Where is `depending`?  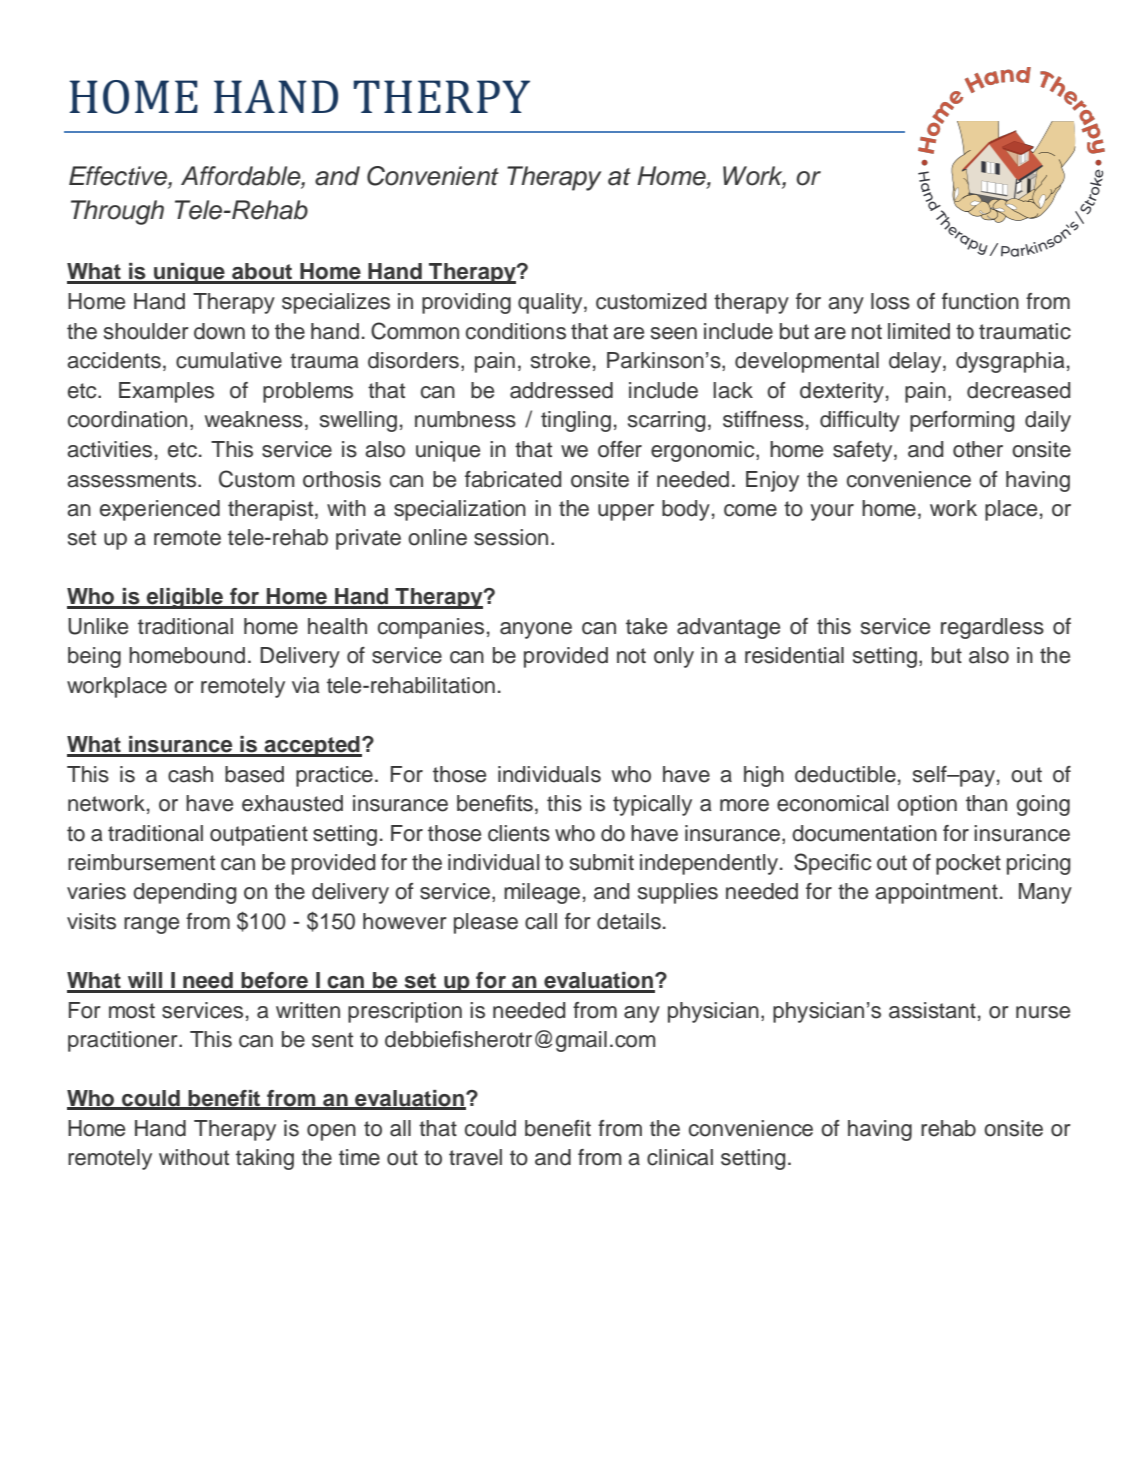 depending is located at coordinates (184, 893).
